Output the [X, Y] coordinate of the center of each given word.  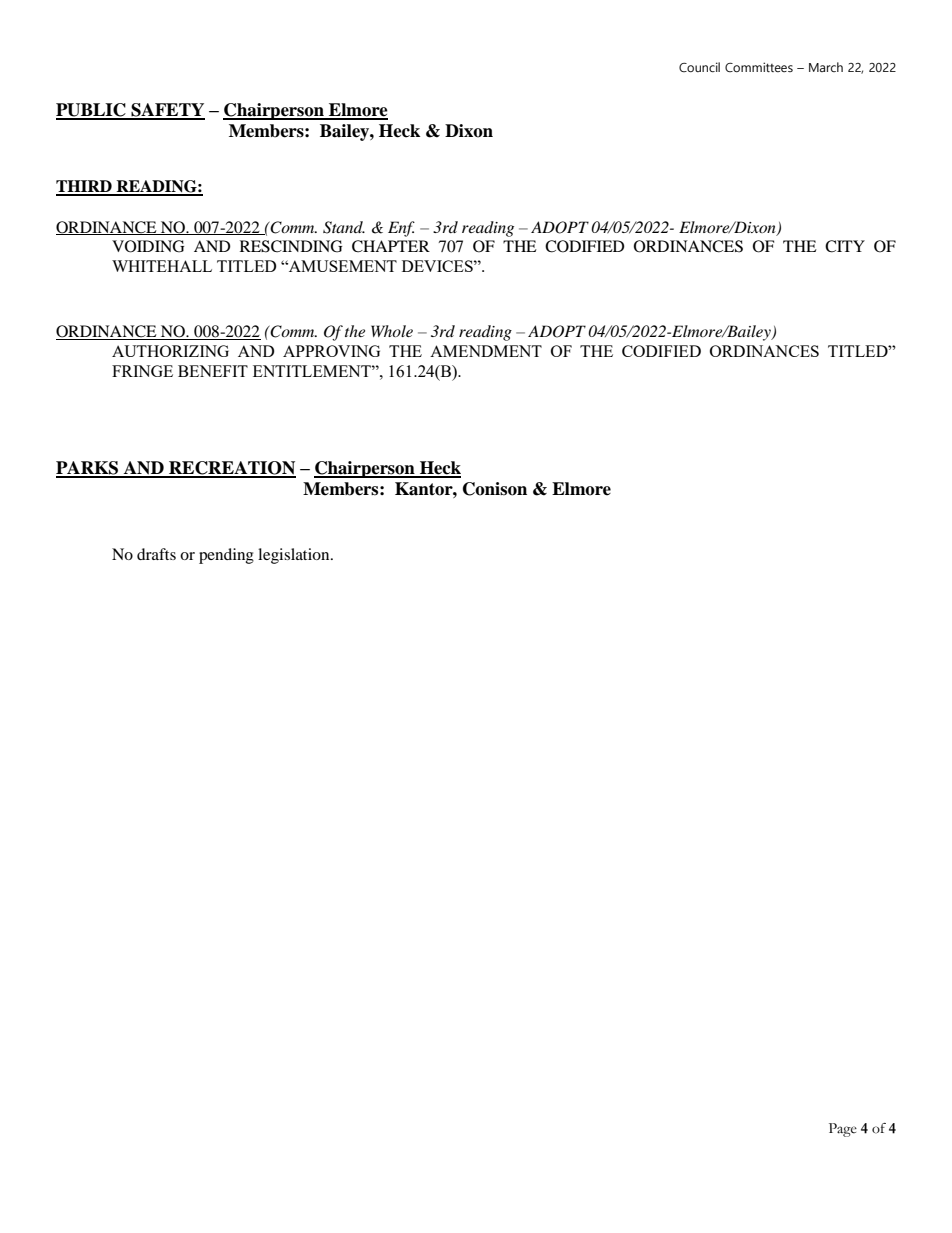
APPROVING [331, 351]
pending [226, 556]
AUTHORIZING [170, 351]
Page [843, 1130]
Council [699, 67]
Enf [401, 229]
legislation [295, 556]
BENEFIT [213, 371]
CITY [845, 246]
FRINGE [142, 371]
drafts [156, 554]
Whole [392, 331]
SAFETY [167, 111]
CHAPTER [391, 246]
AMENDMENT [486, 351]
